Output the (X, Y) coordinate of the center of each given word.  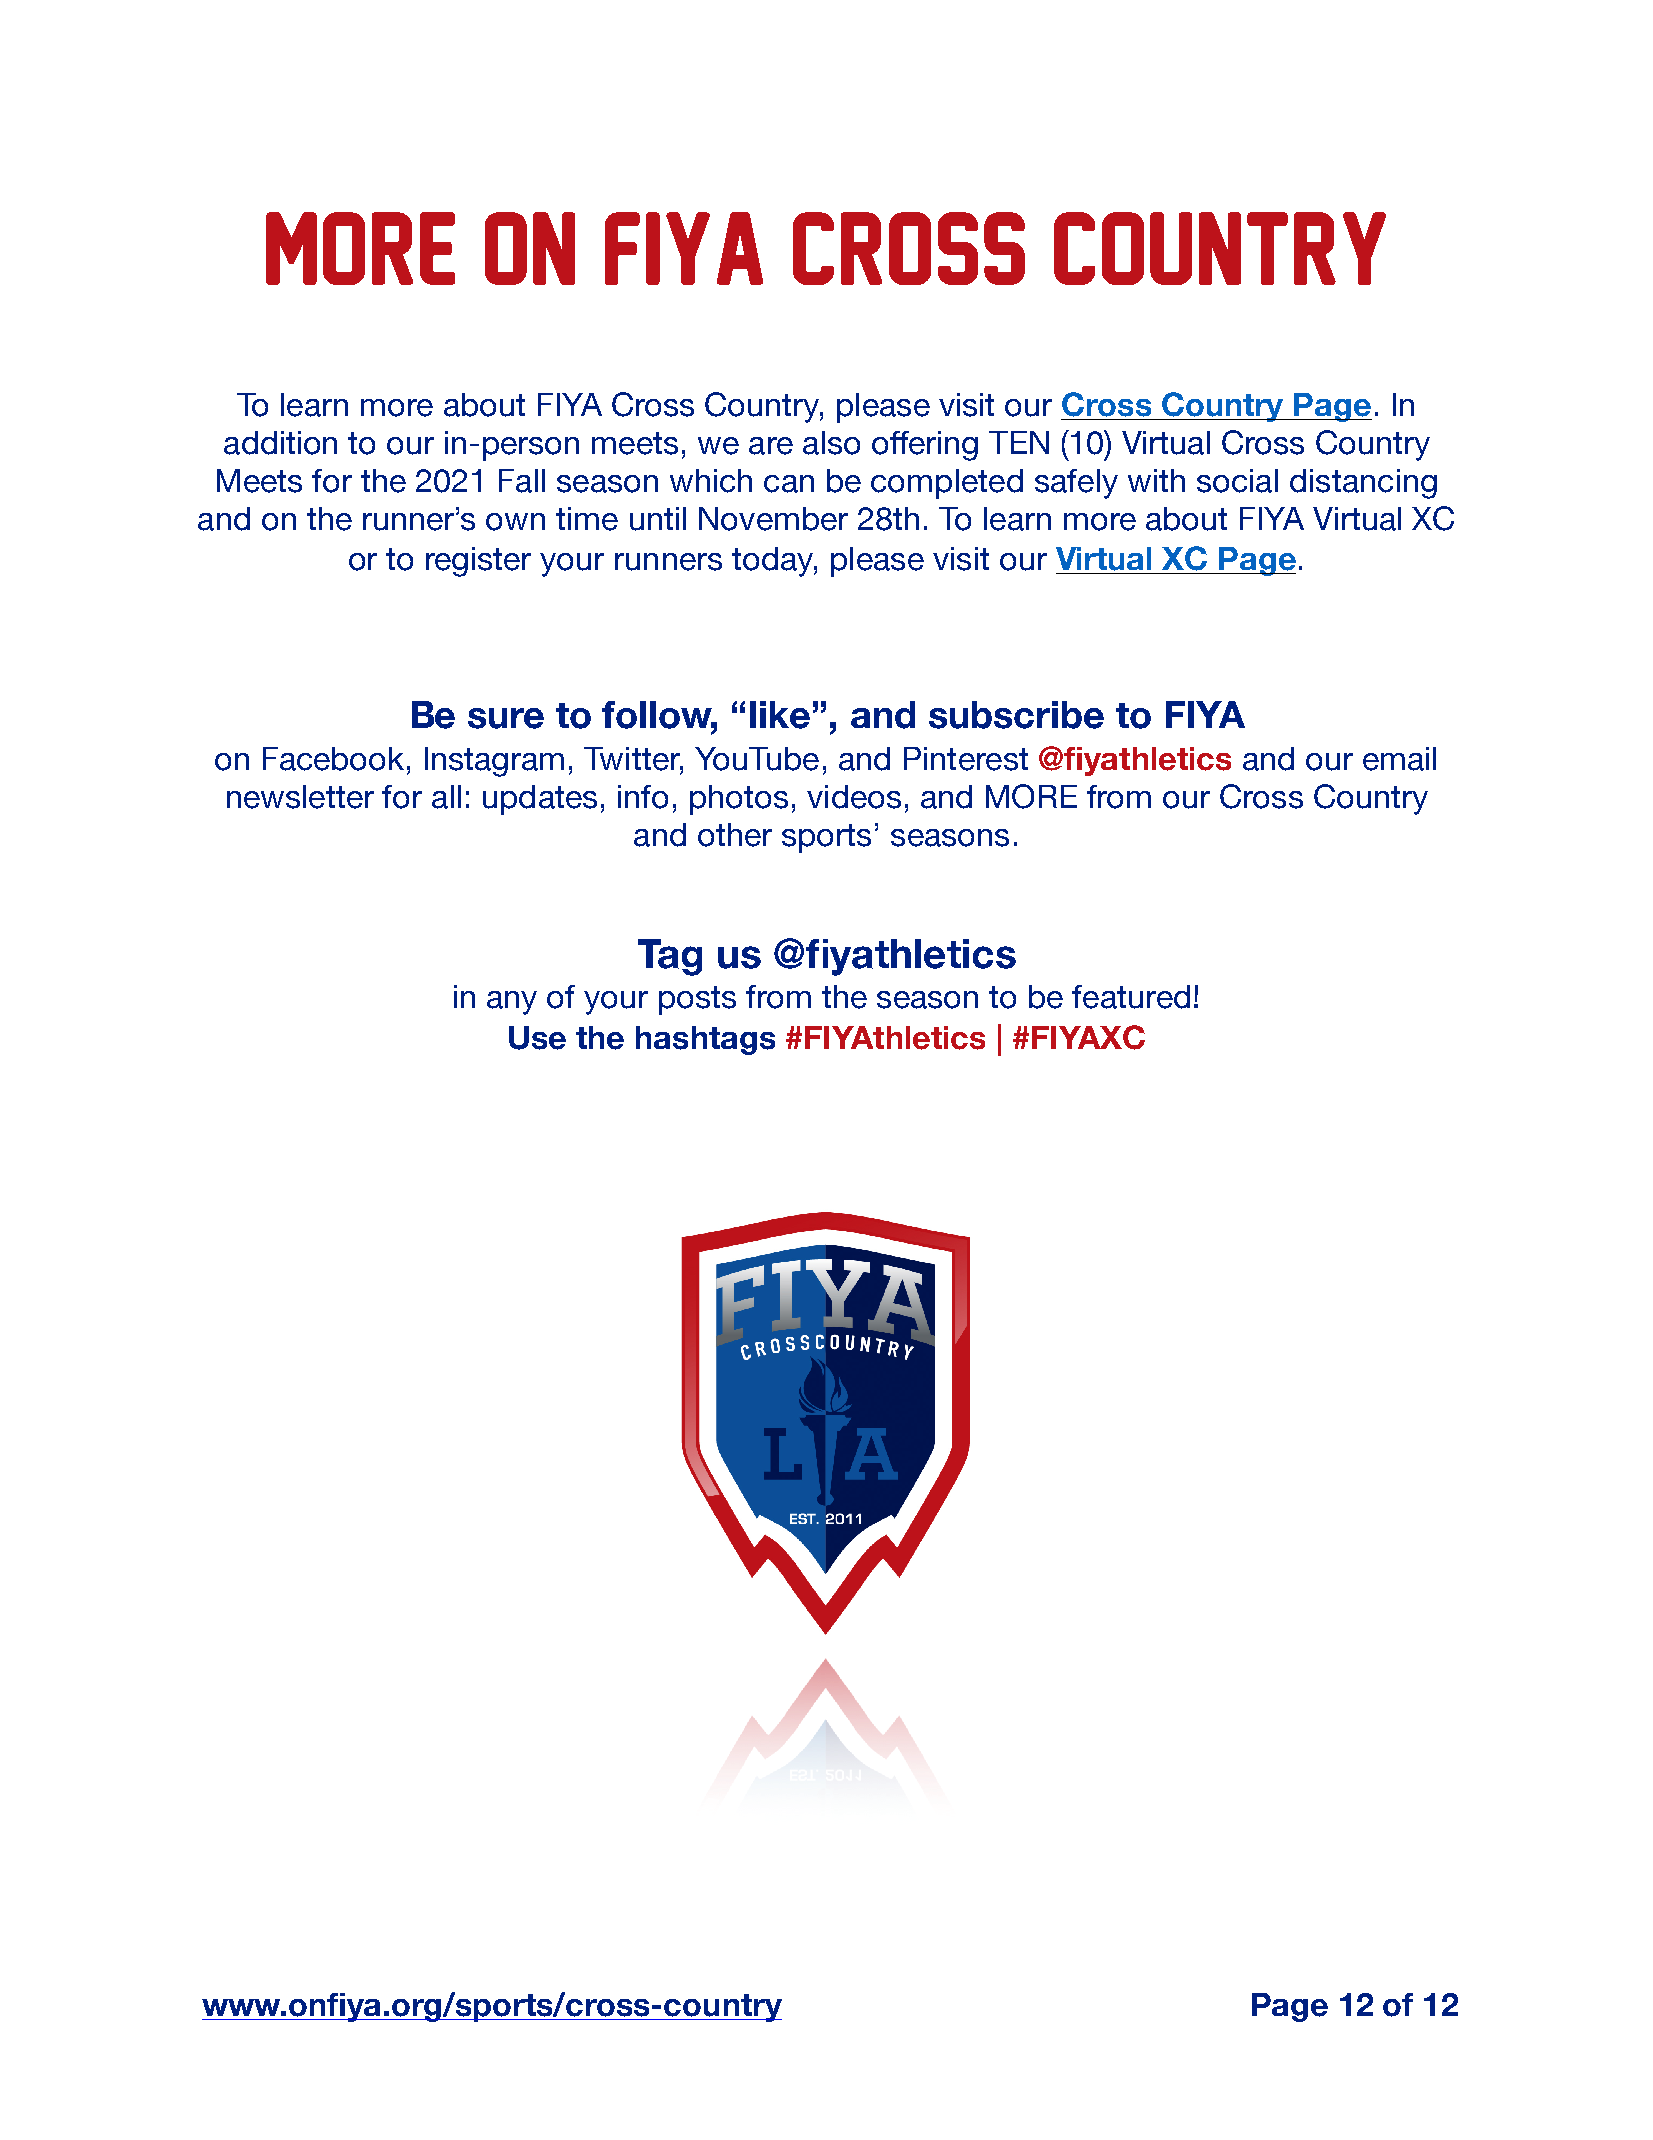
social (1237, 481)
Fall (522, 481)
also (831, 443)
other (735, 835)
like (780, 715)
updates (540, 800)
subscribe (1016, 715)
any (512, 1003)
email (1399, 759)
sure (506, 718)
